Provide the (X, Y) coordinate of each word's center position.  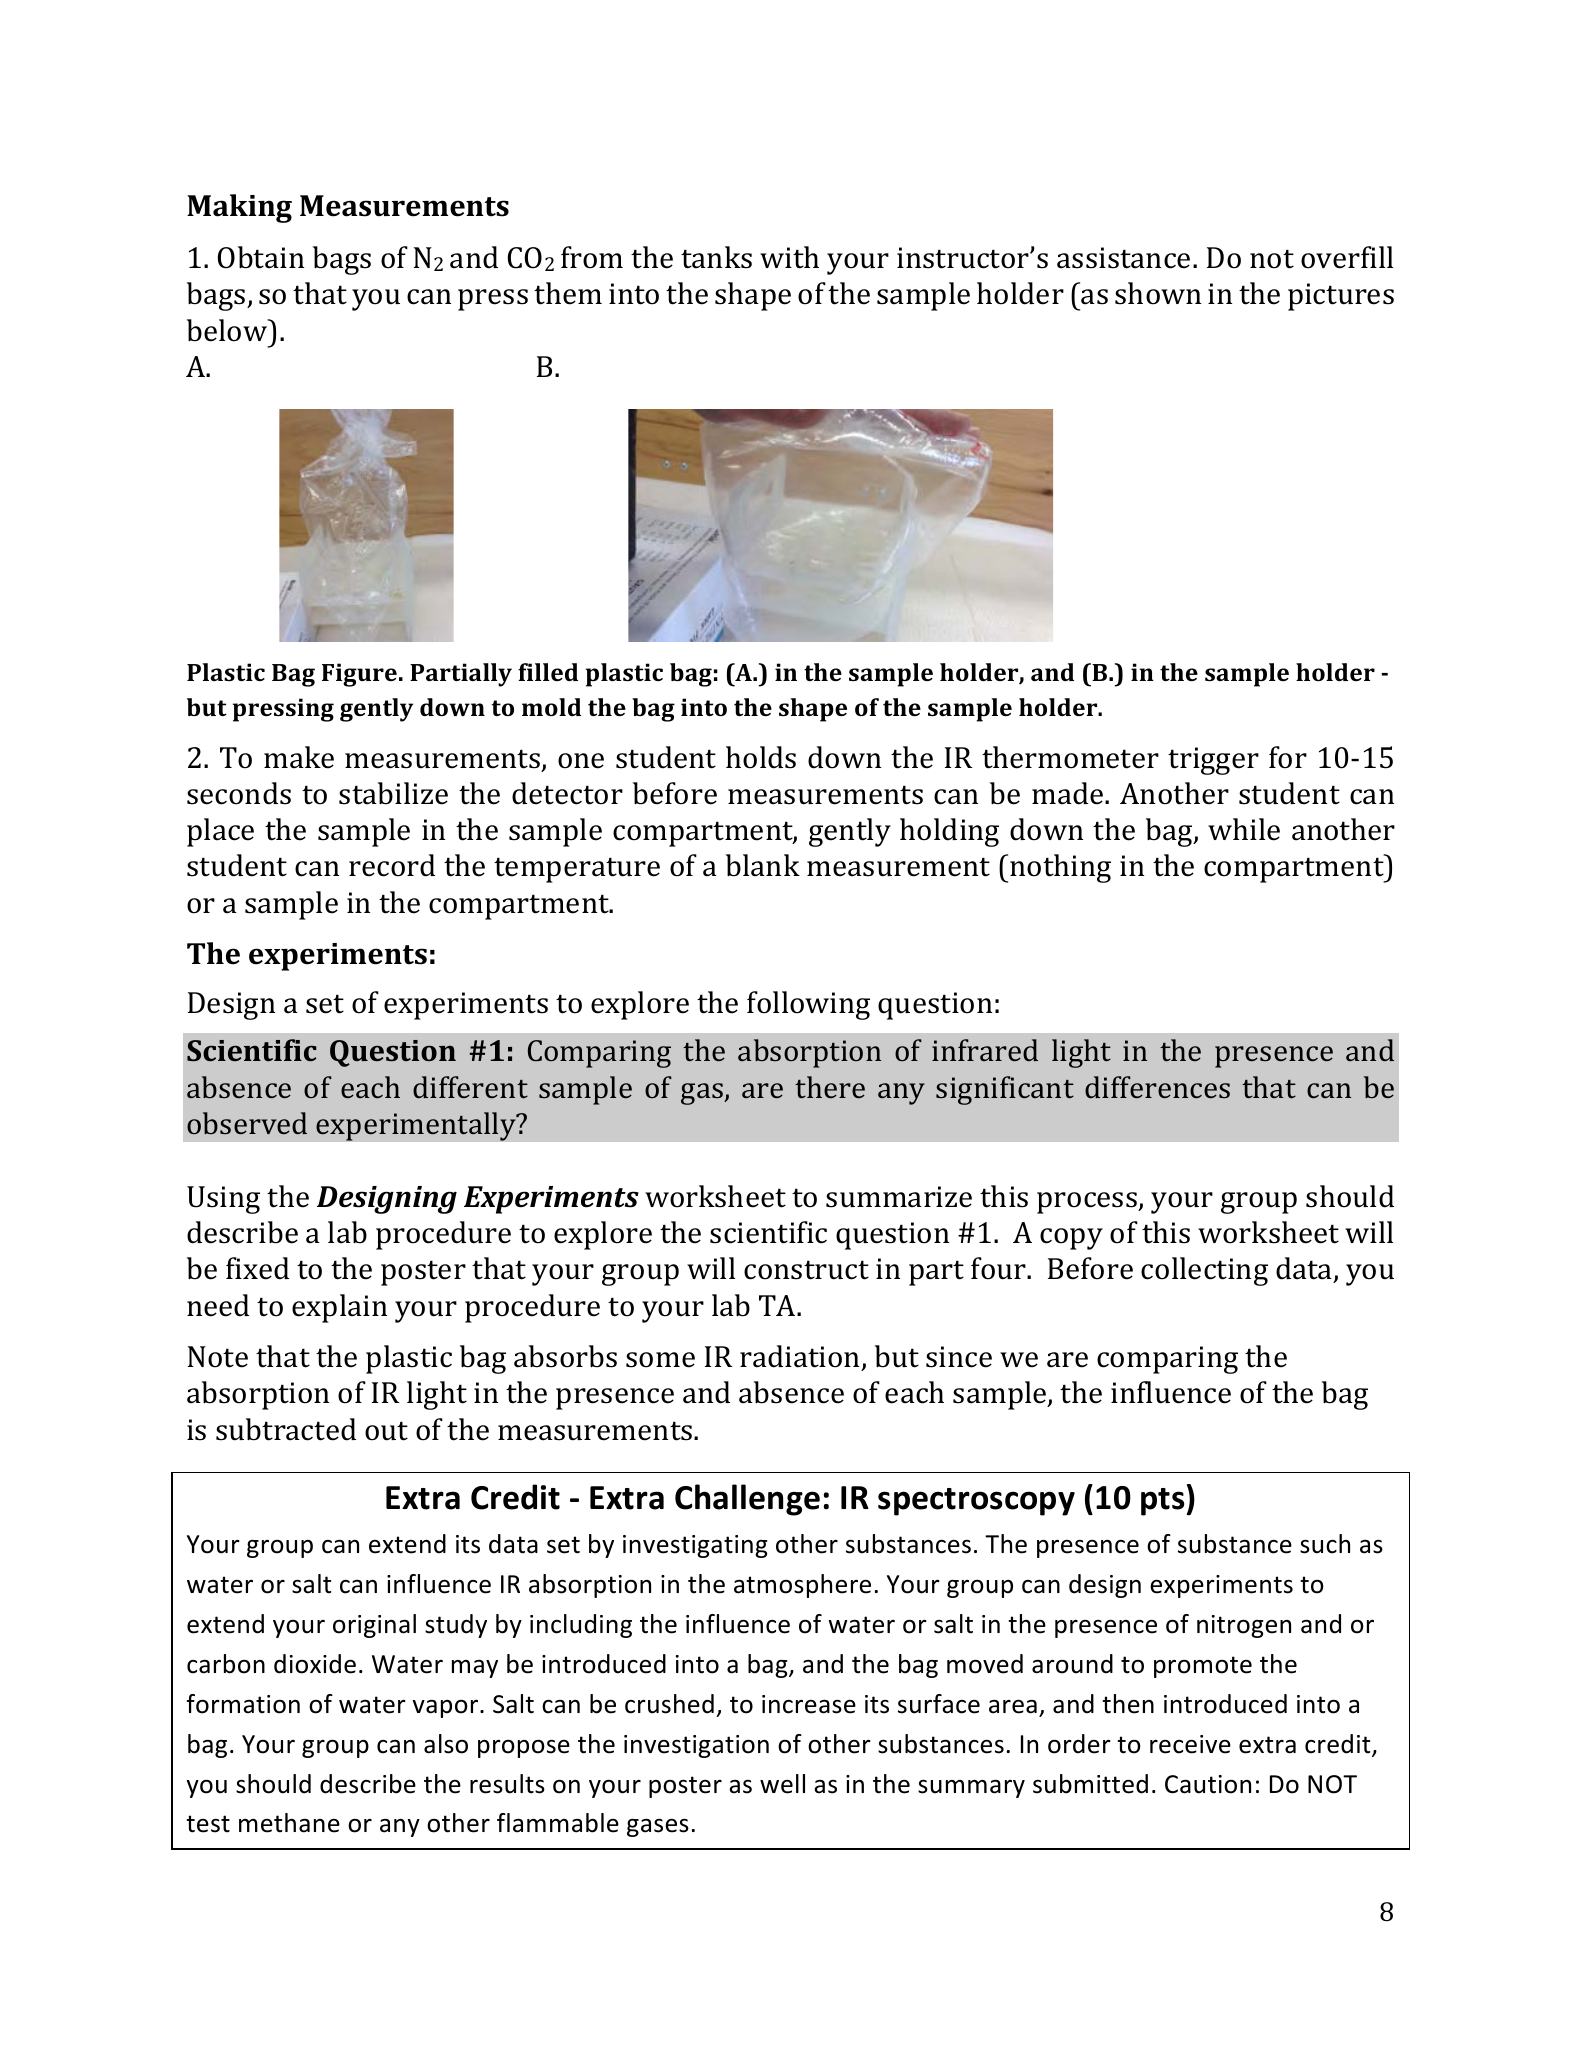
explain (339, 1308)
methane (289, 1823)
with (789, 257)
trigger (1213, 761)
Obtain (261, 257)
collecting (1204, 1271)
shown (1158, 293)
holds (761, 757)
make (299, 757)
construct (806, 1270)
